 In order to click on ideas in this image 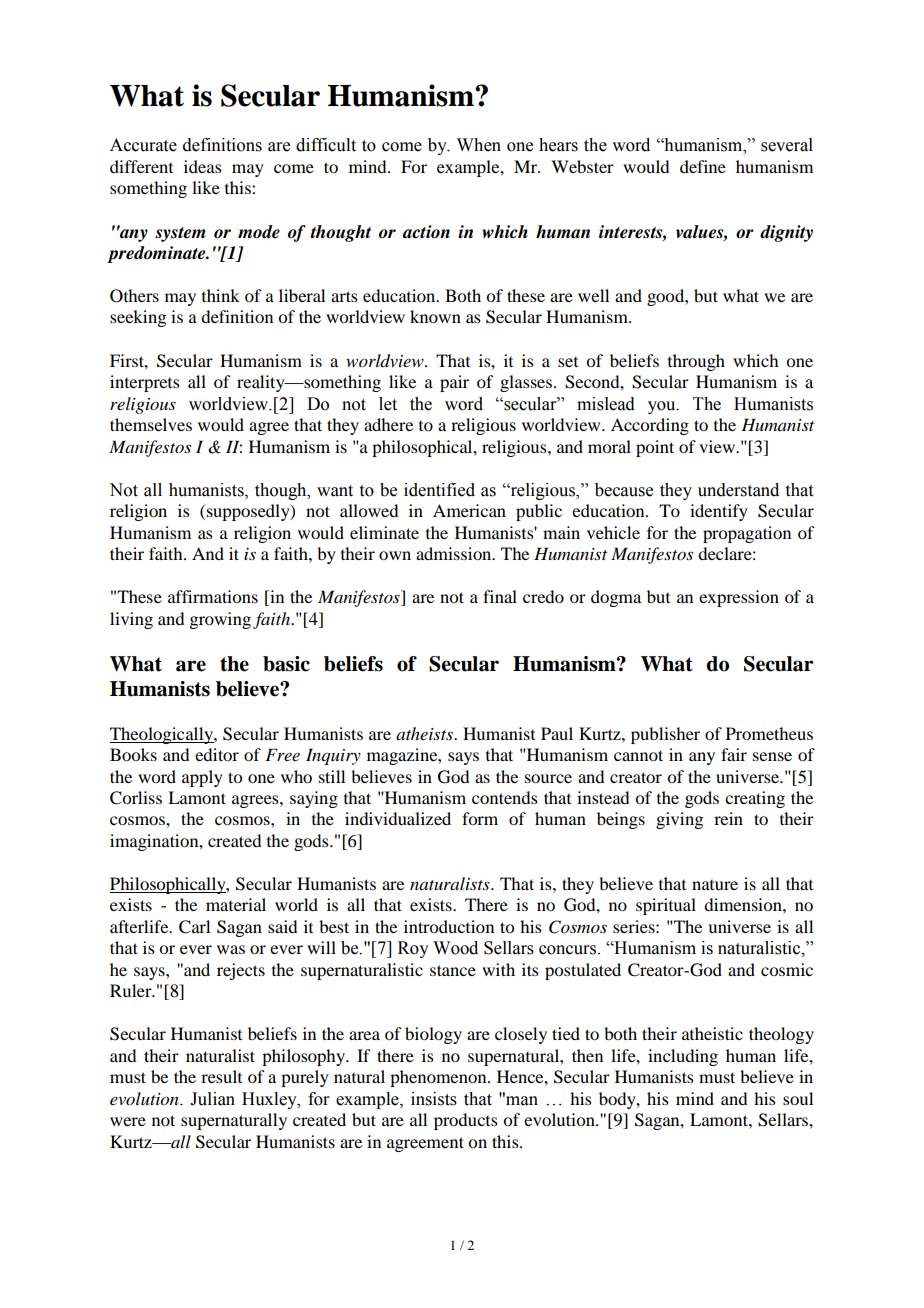, I will do `click(203, 166)`.
